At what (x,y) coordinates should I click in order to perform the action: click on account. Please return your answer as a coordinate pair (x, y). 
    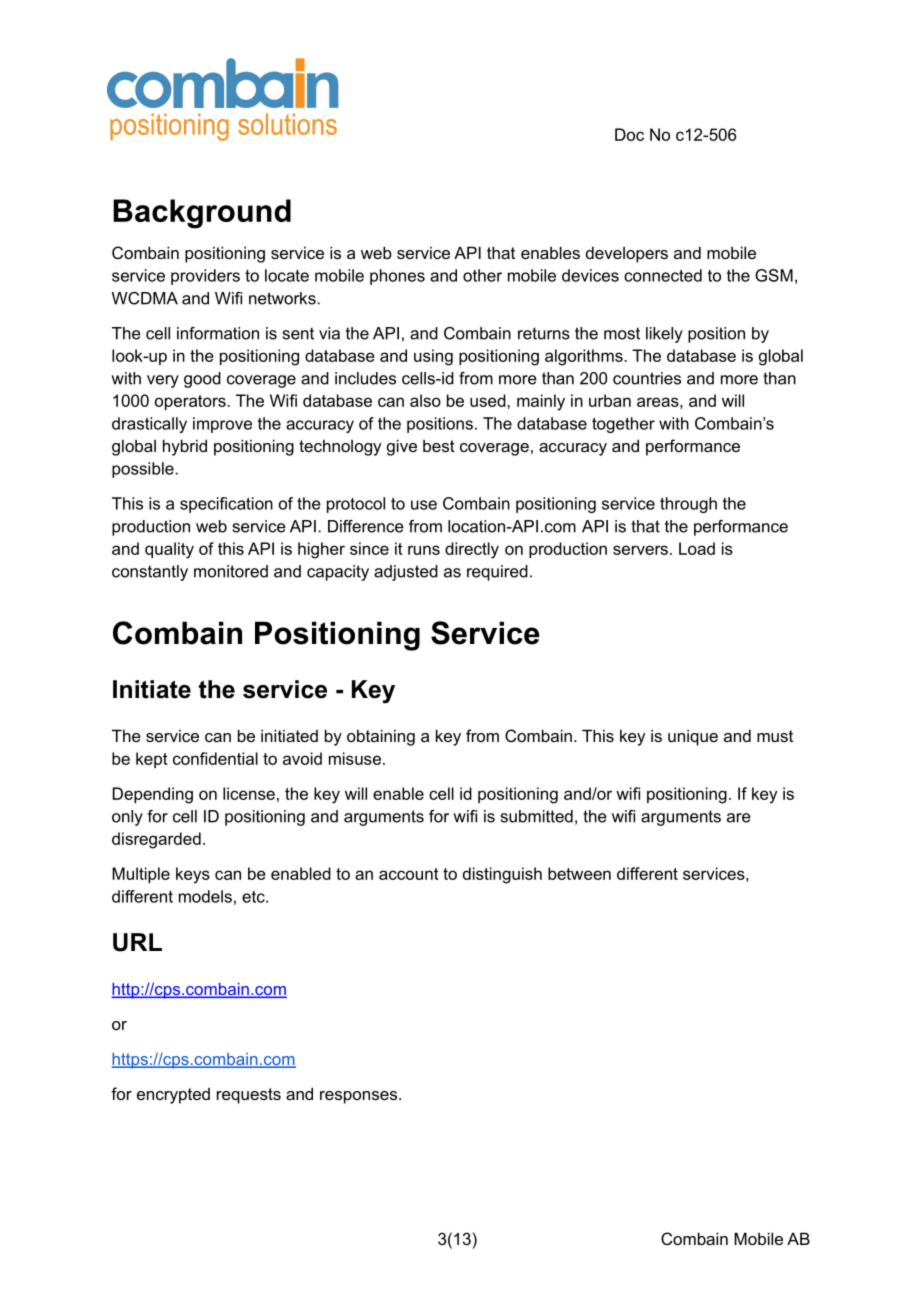
    Looking at the image, I should click on (409, 874).
